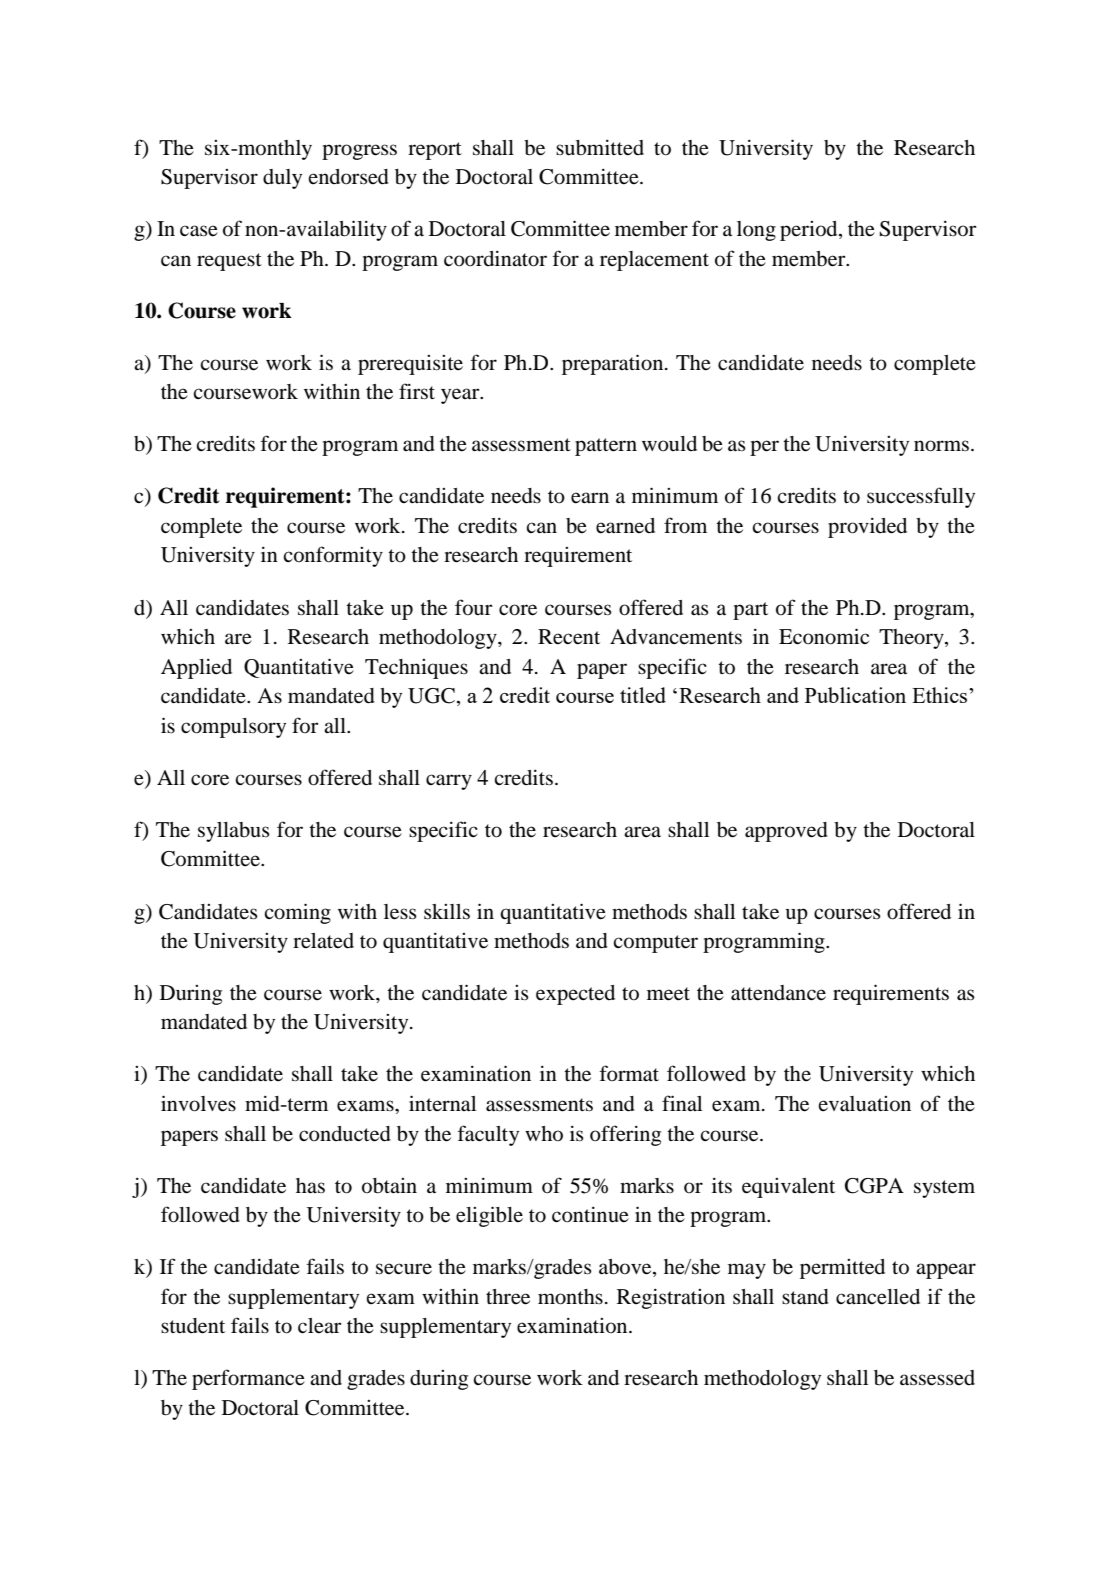  What do you see at coordinates (643, 695) in the image?
I see `titled` at bounding box center [643, 695].
